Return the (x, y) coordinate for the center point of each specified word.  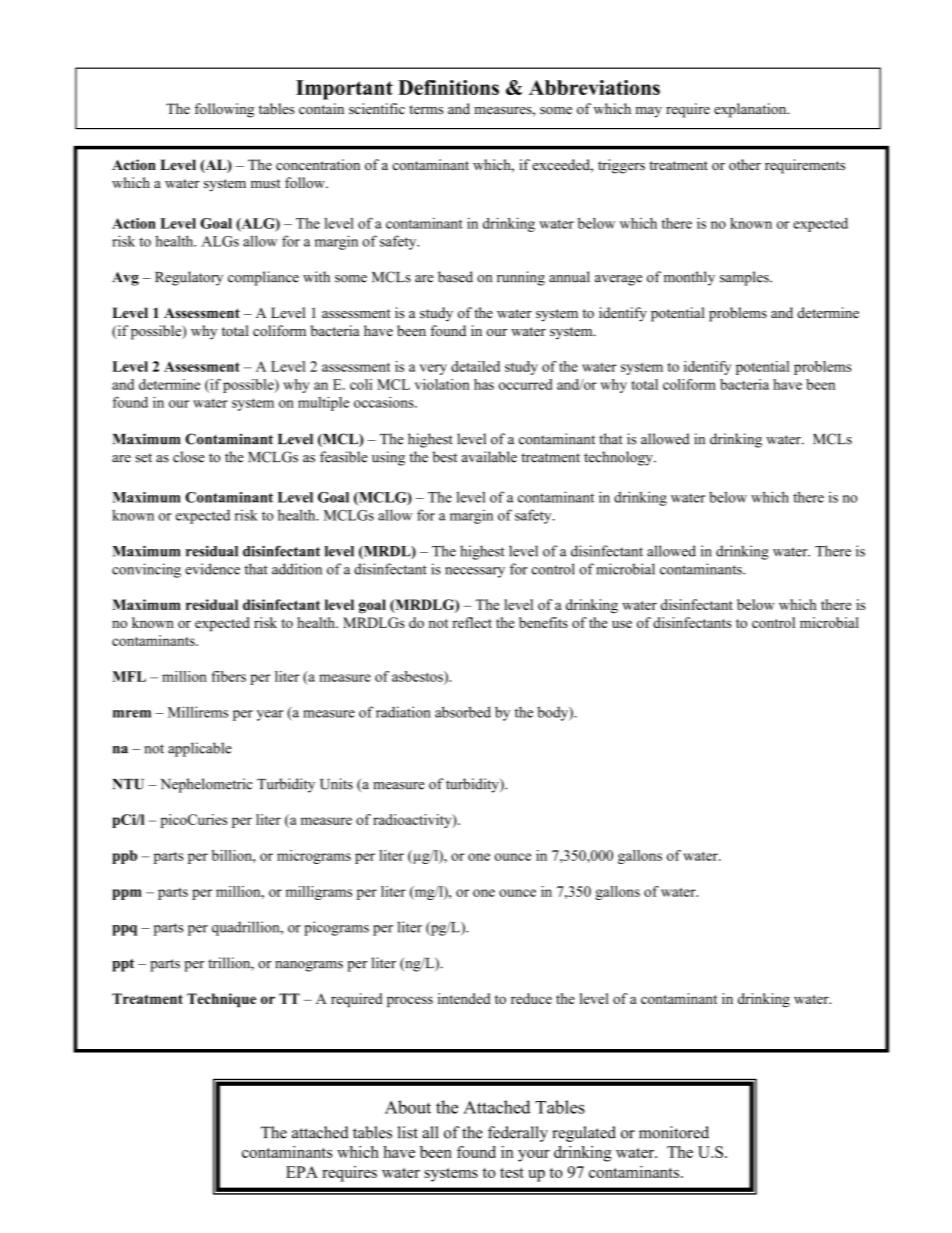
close (189, 457)
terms (426, 109)
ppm (127, 894)
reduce (531, 998)
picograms (336, 928)
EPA (302, 1172)
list (408, 1132)
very (433, 369)
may (648, 112)
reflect (472, 622)
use (622, 624)
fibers (229, 676)
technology (619, 458)
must (266, 183)
